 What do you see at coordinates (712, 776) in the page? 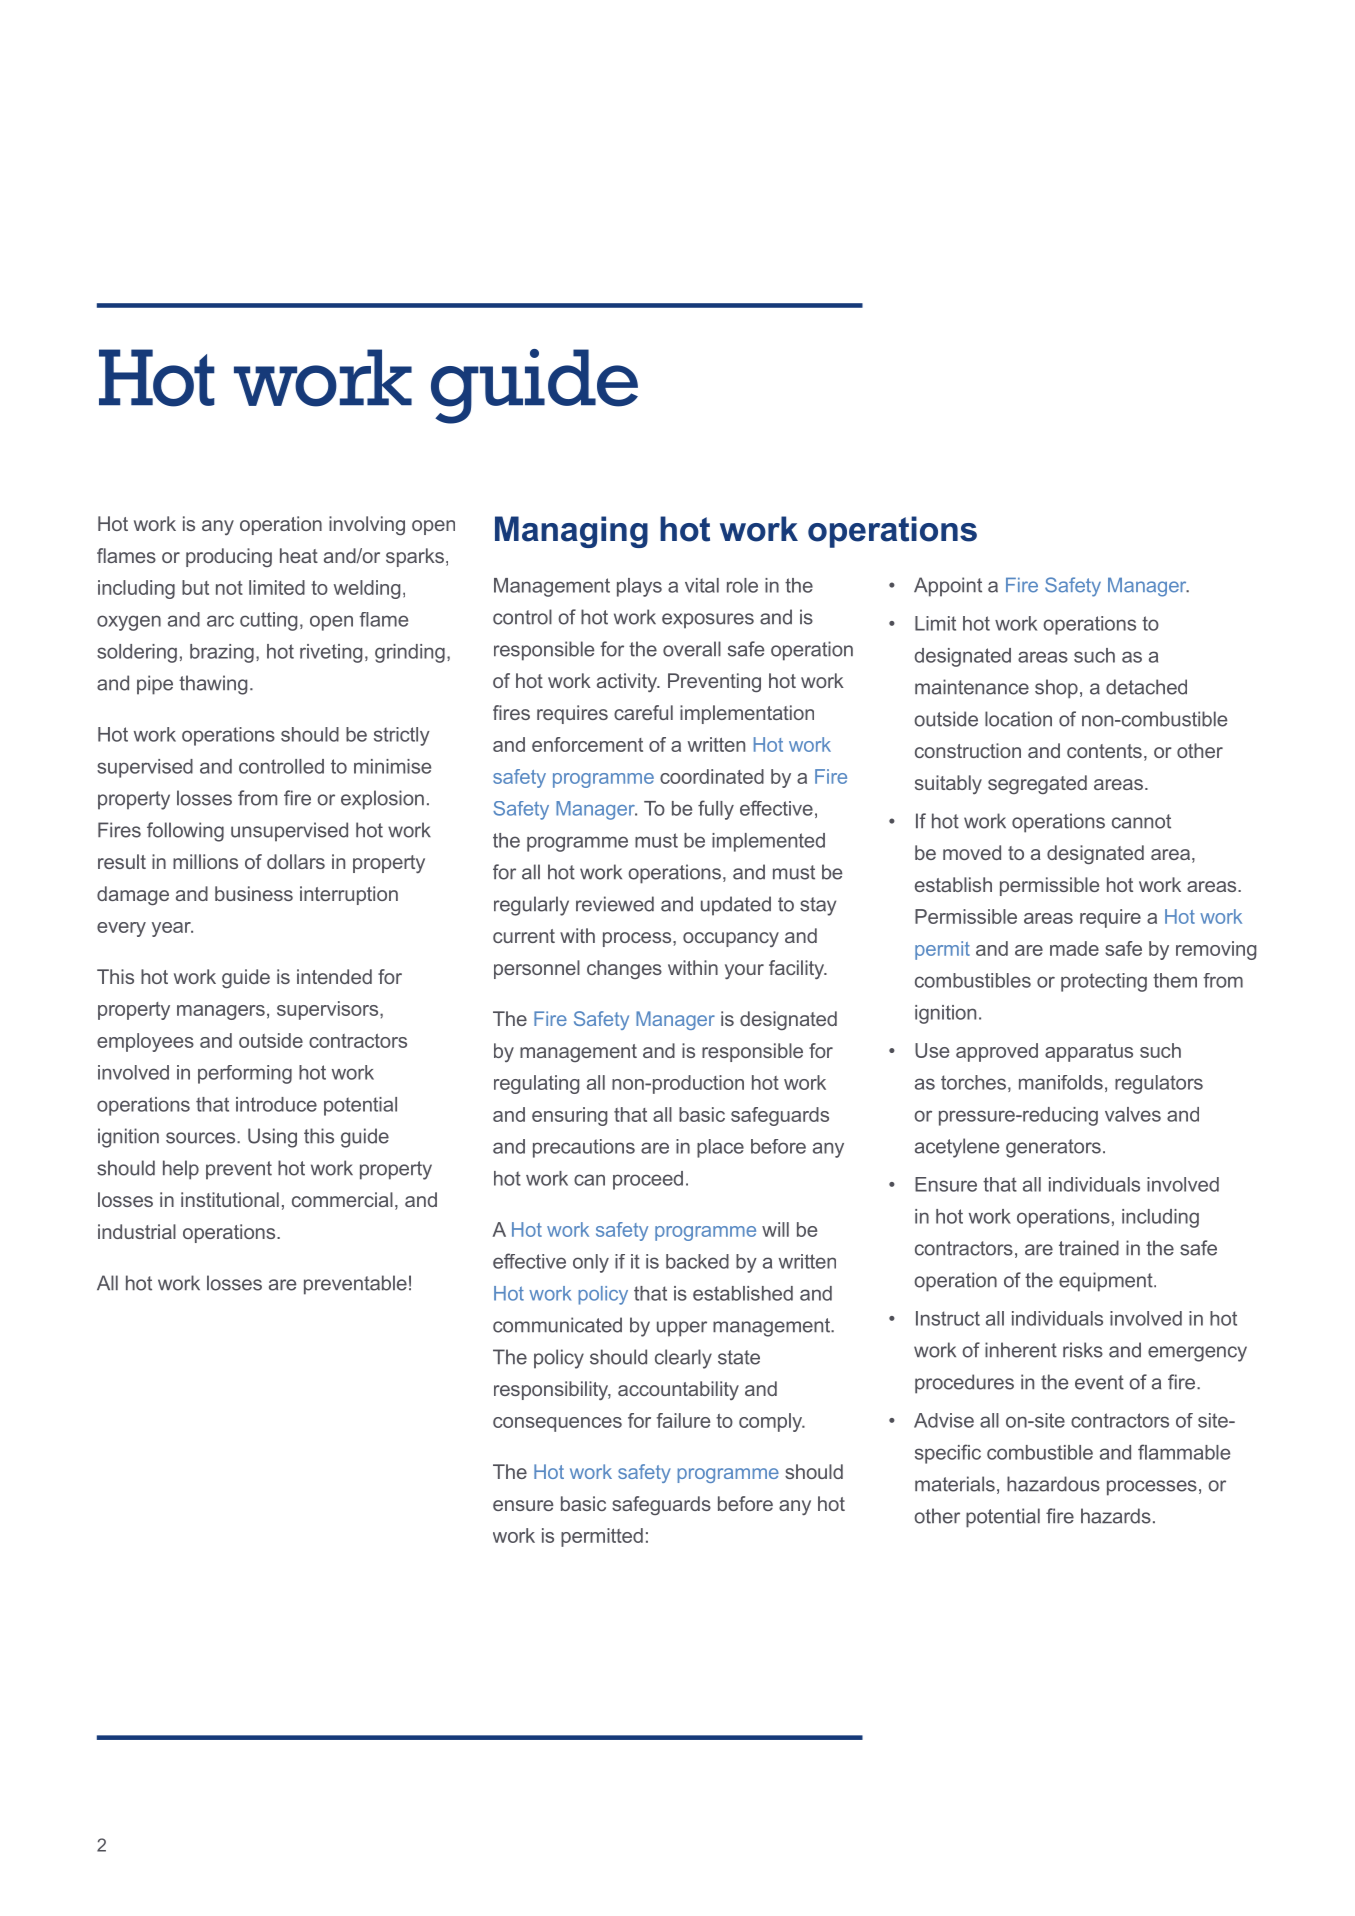
I see `coordinated` at bounding box center [712, 776].
